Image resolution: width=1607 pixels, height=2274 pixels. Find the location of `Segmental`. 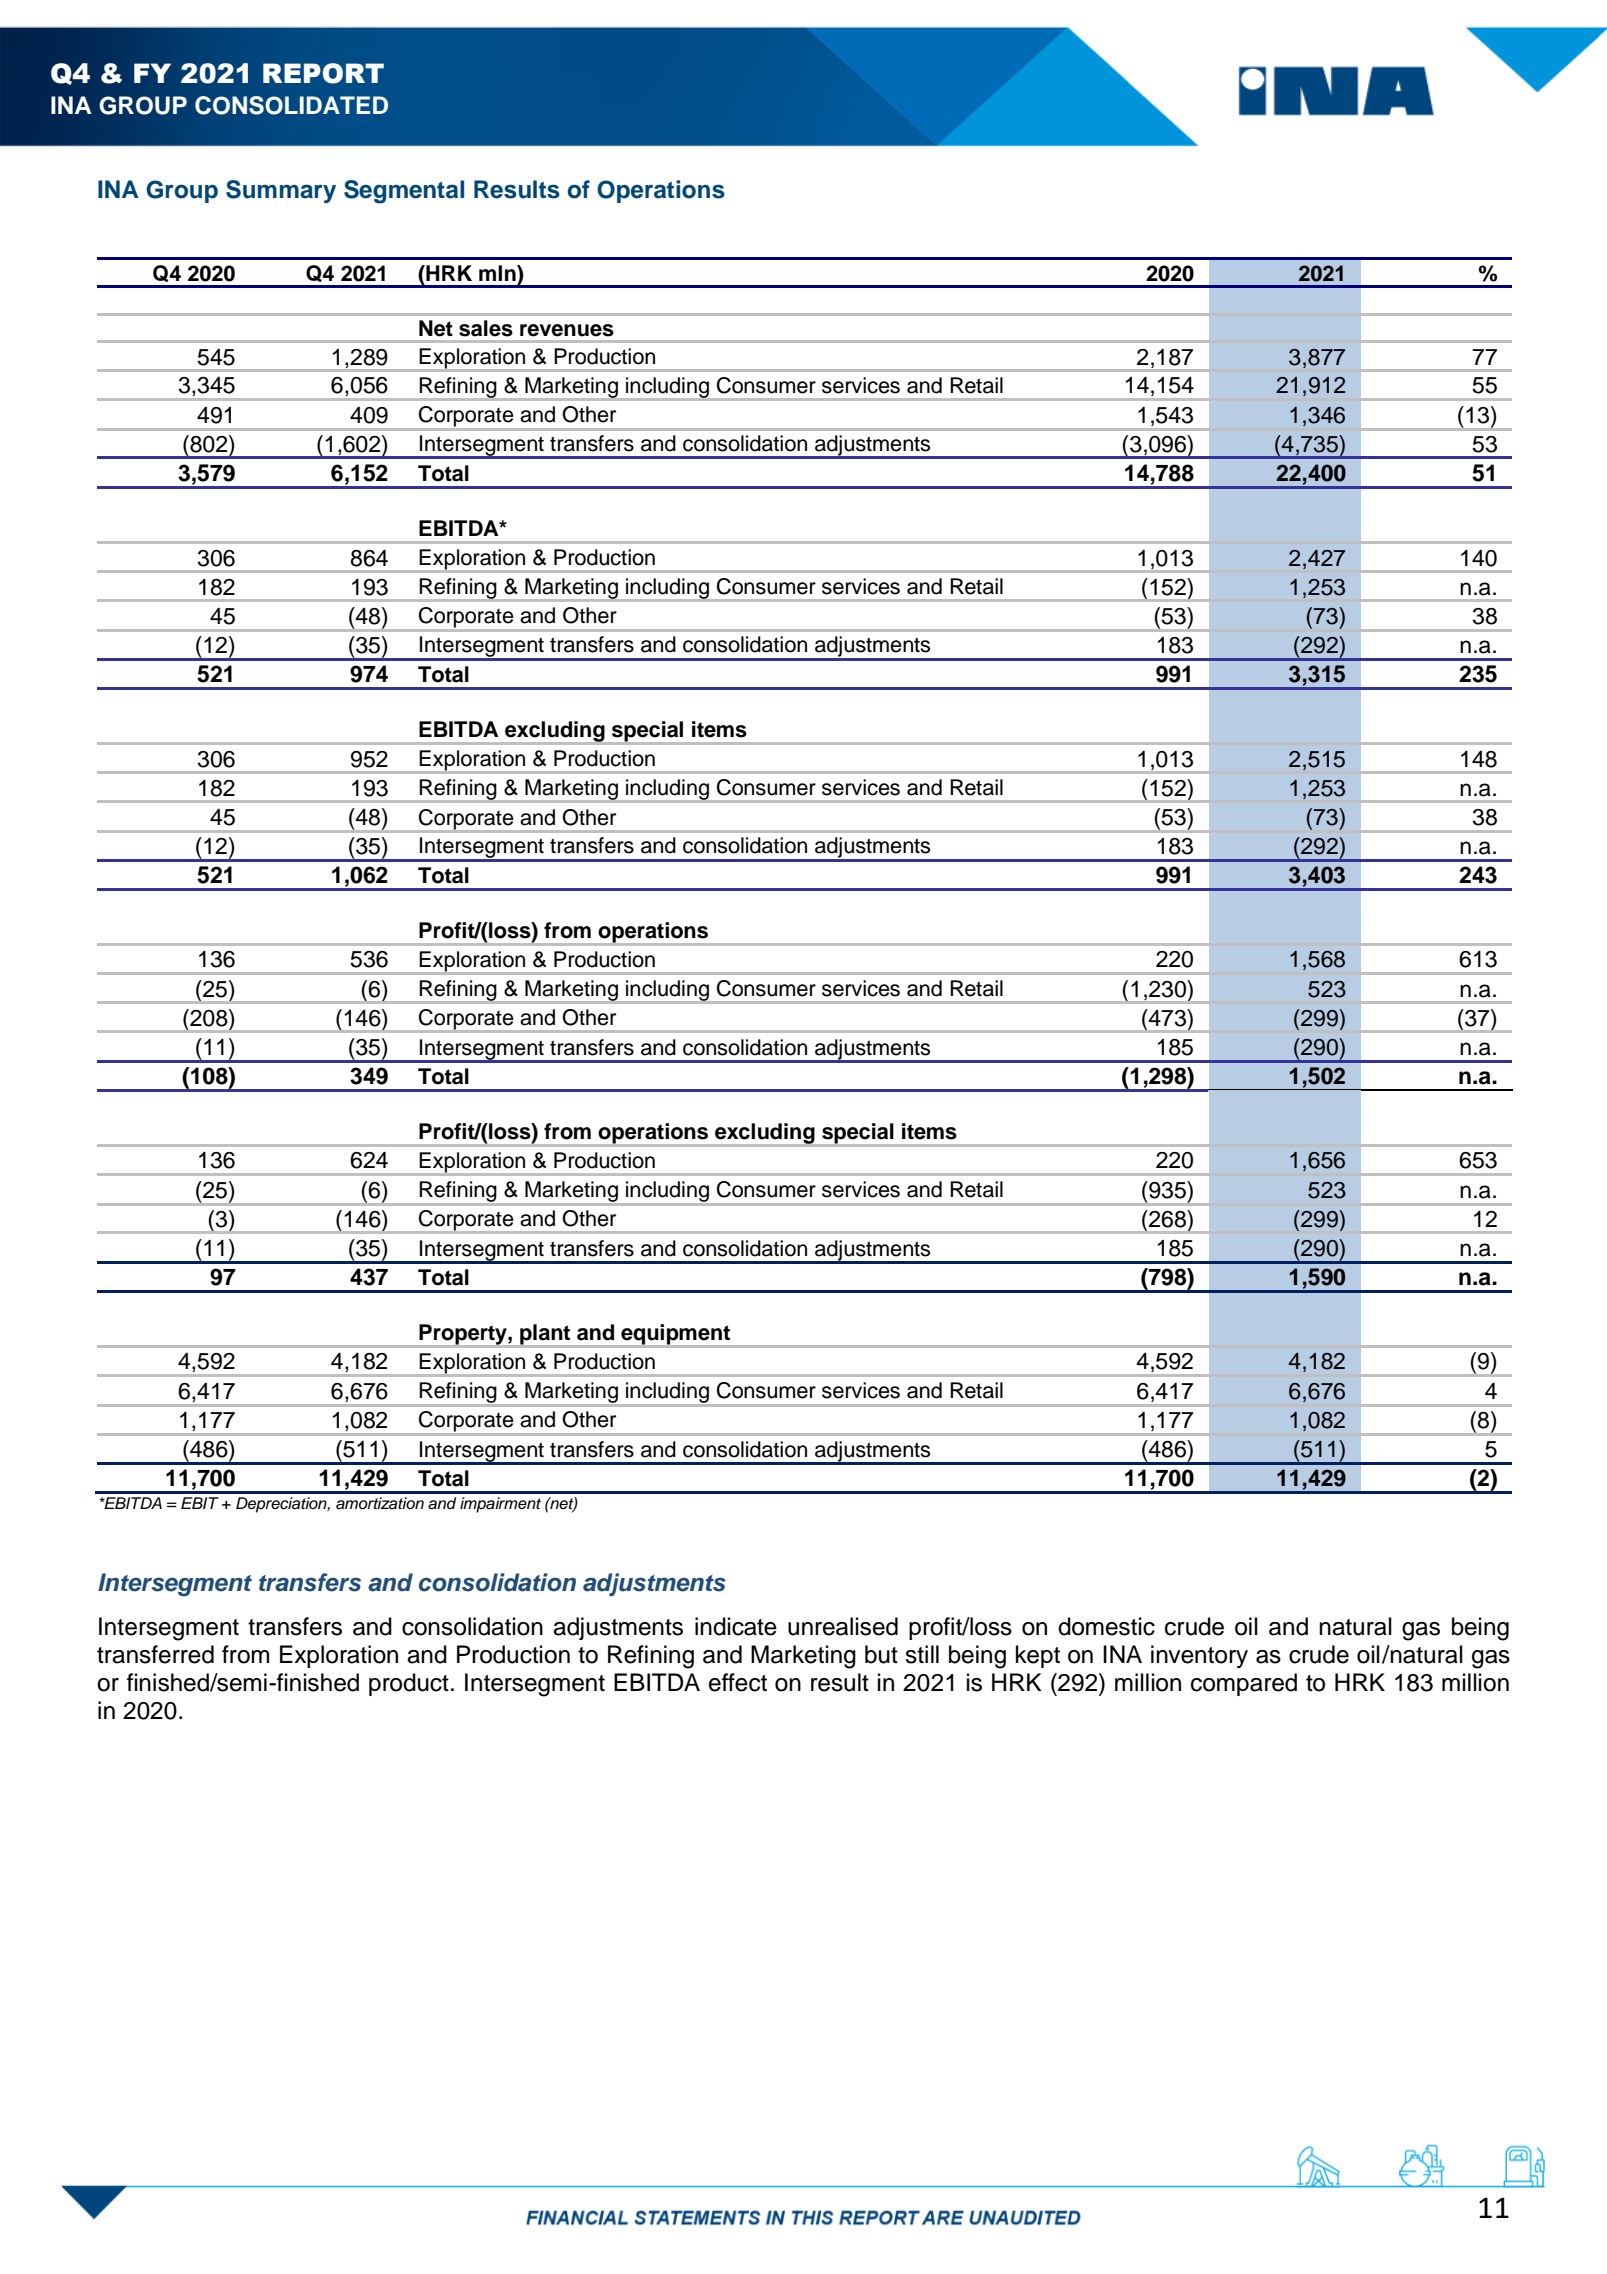

Segmental is located at coordinates (404, 192).
